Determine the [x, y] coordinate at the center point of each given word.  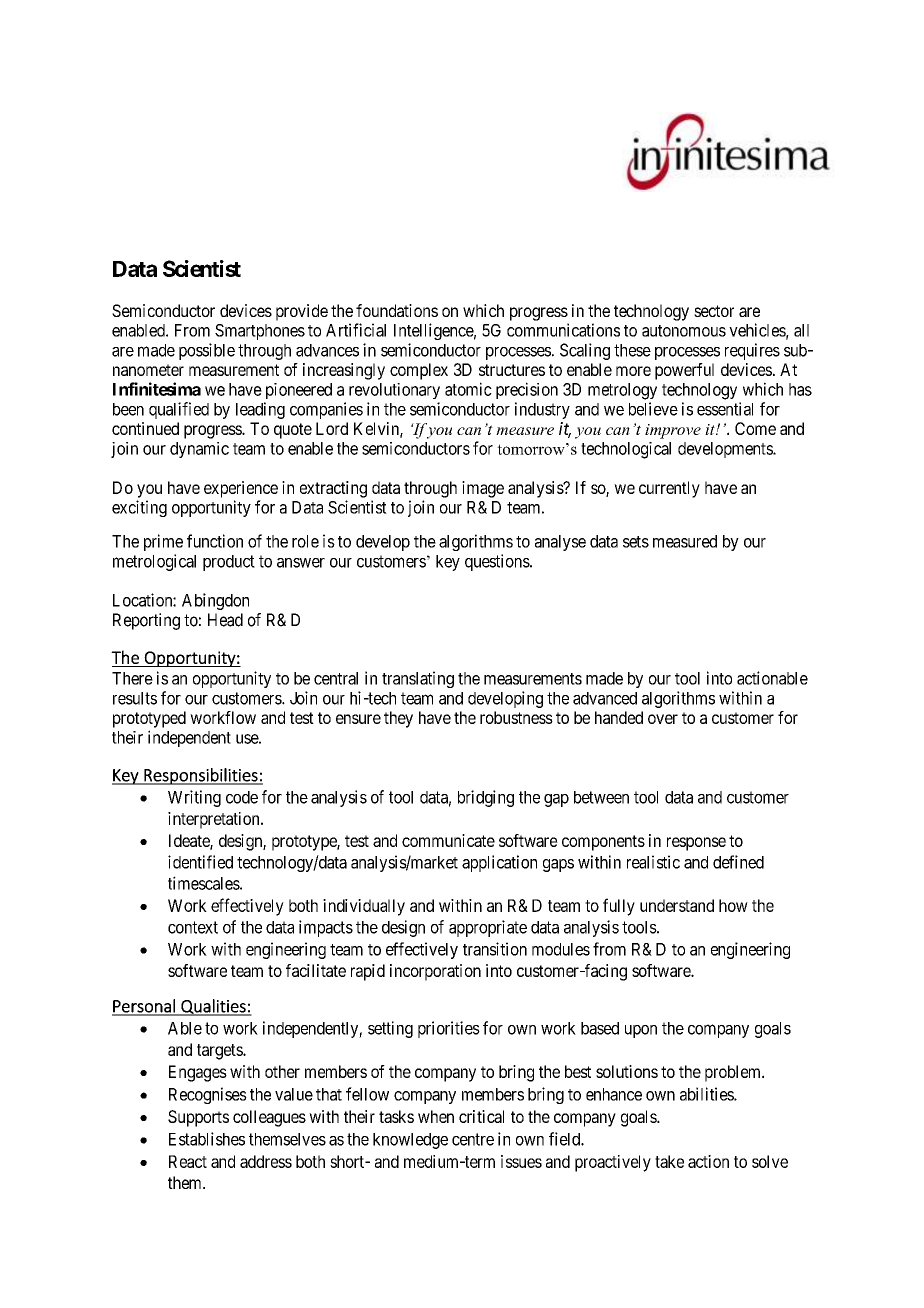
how [733, 905]
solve [770, 1161]
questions [498, 562]
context [193, 927]
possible [207, 351]
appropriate [488, 928]
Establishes [207, 1139]
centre [473, 1139]
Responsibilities [201, 776]
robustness [516, 717]
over [663, 719]
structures [512, 370]
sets [636, 542]
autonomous [684, 331]
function [215, 541]
